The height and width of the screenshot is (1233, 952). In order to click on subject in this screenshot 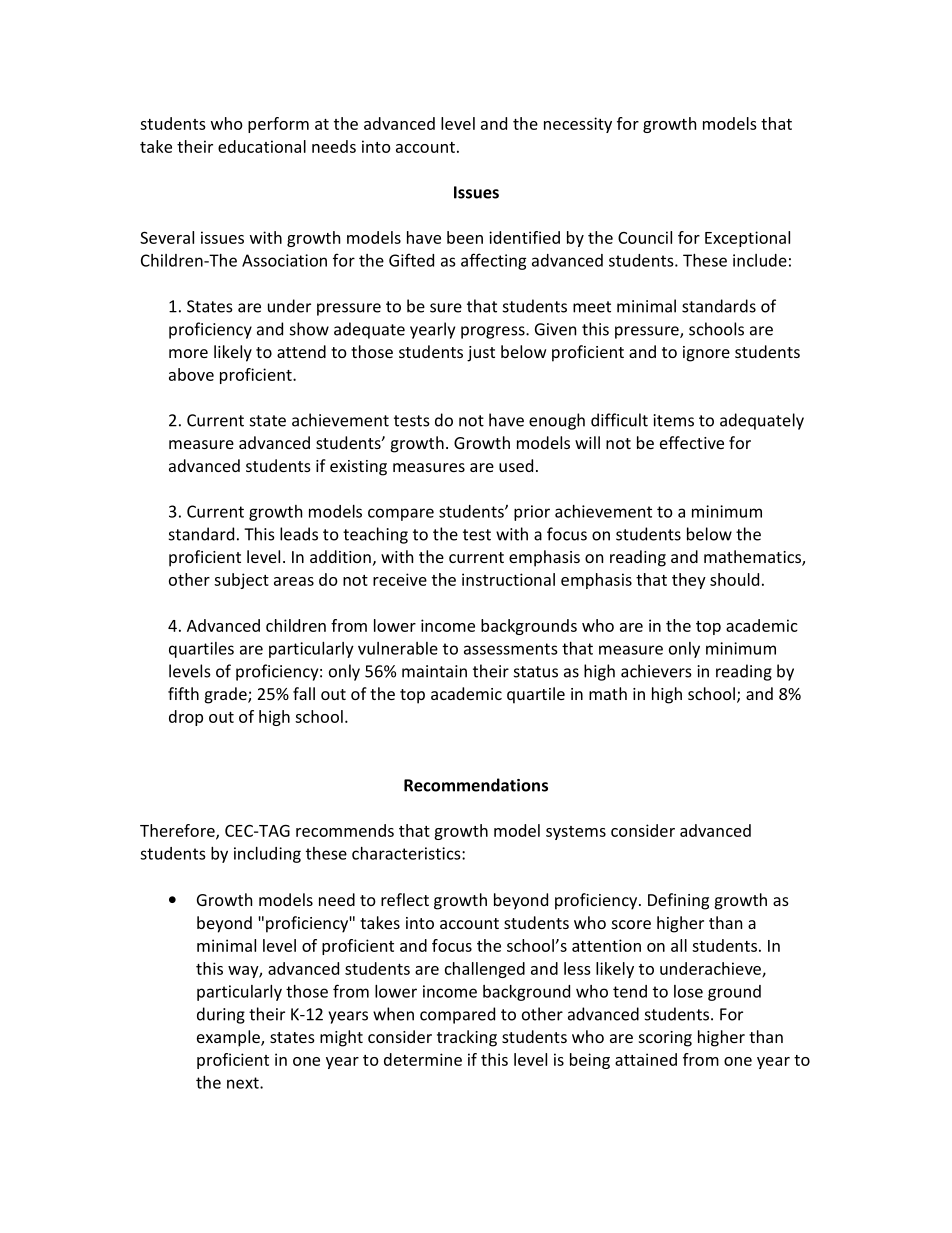, I will do `click(241, 581)`.
